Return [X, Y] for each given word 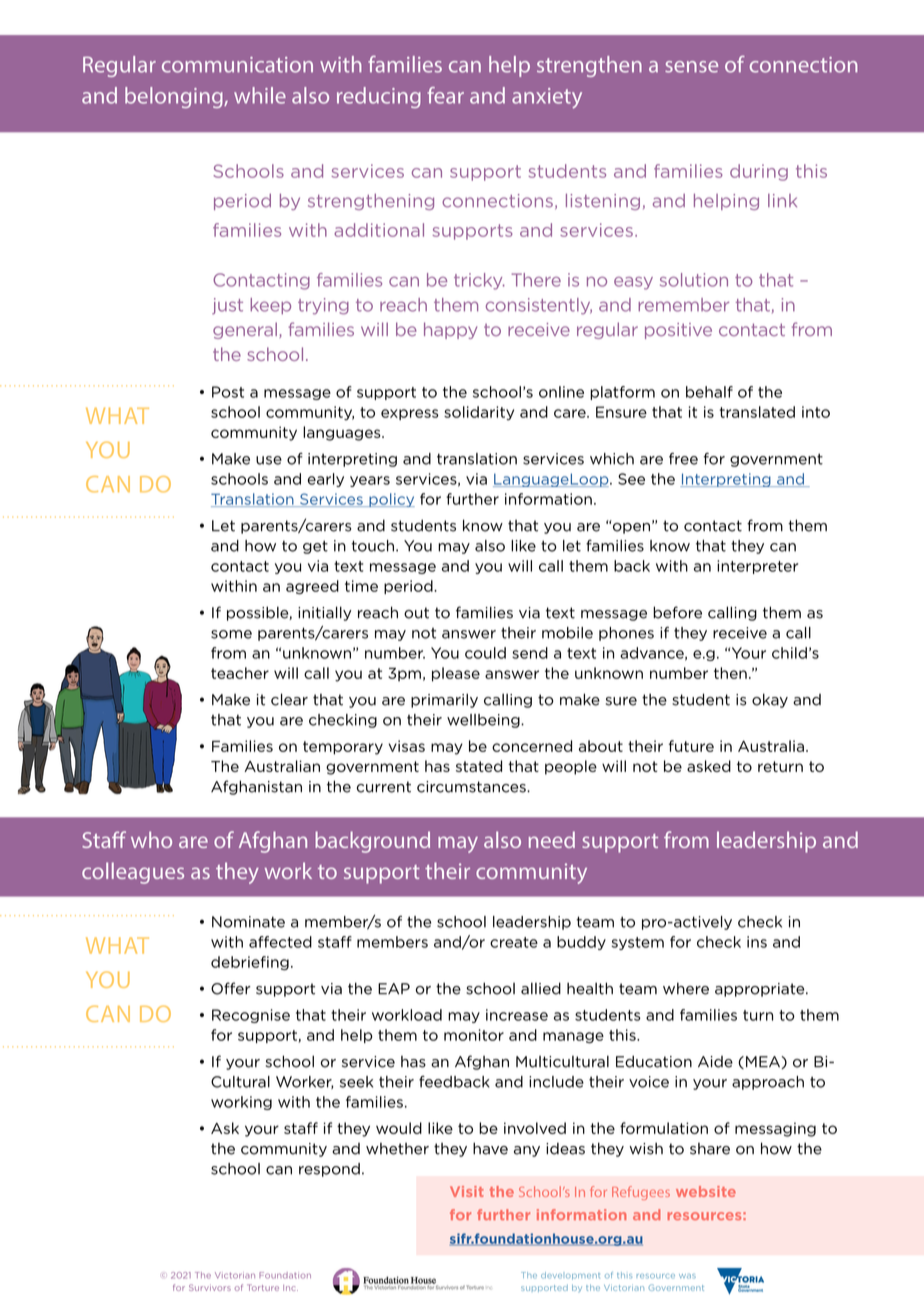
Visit [467, 1191]
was [687, 1276]
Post [228, 392]
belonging [175, 97]
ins [757, 942]
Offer [231, 988]
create [514, 942]
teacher [240, 673]
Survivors [210, 1287]
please [456, 674]
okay [770, 700]
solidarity [479, 413]
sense [691, 67]
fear [445, 95]
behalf [709, 392]
